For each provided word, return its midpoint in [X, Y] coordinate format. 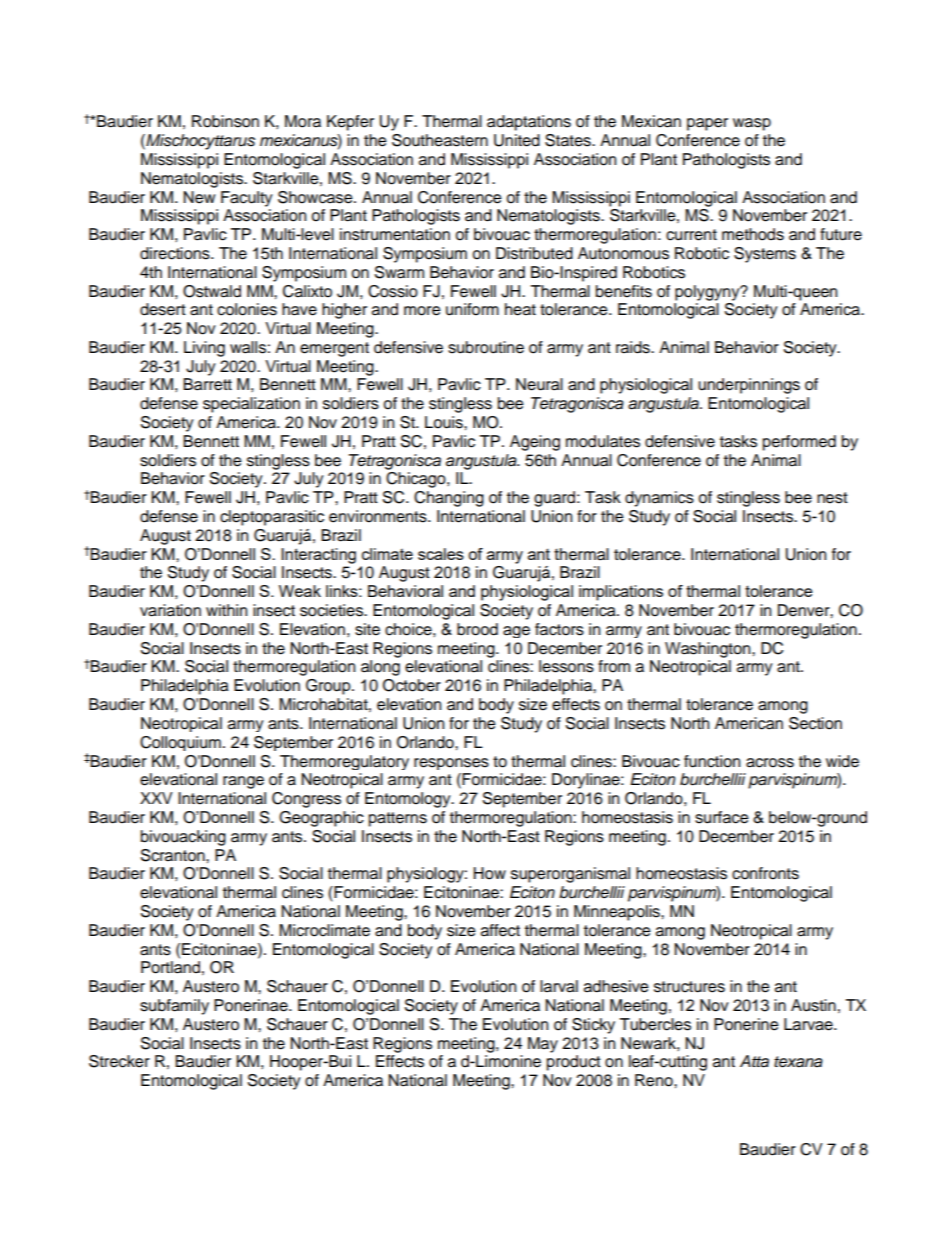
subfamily [174, 1007]
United [517, 140]
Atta [754, 1061]
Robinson [225, 121]
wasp [752, 124]
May [543, 1045]
